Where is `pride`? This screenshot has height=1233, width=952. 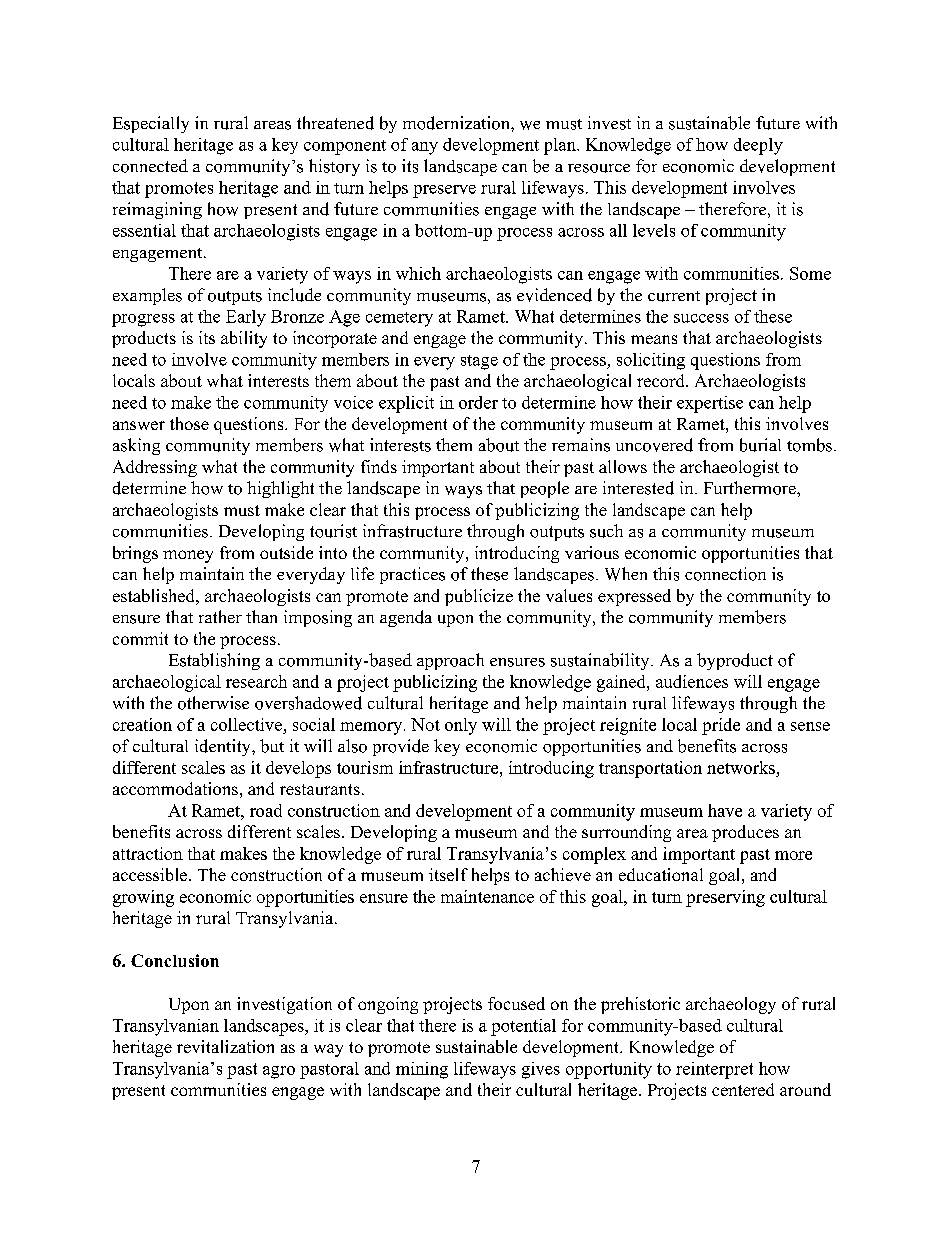 pride is located at coordinates (721, 726).
